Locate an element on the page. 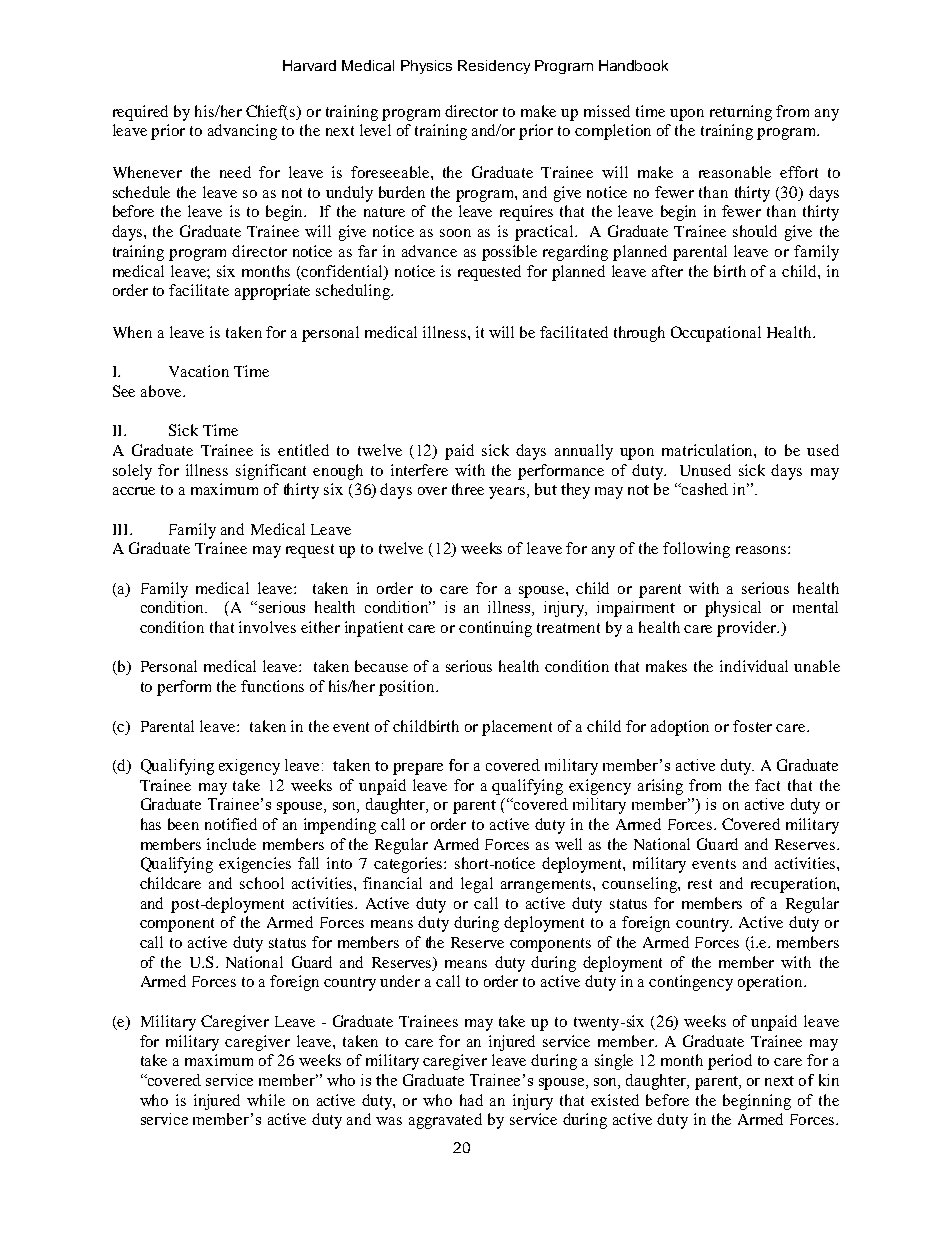 This image has width=952, height=1233. possible is located at coordinates (509, 253).
